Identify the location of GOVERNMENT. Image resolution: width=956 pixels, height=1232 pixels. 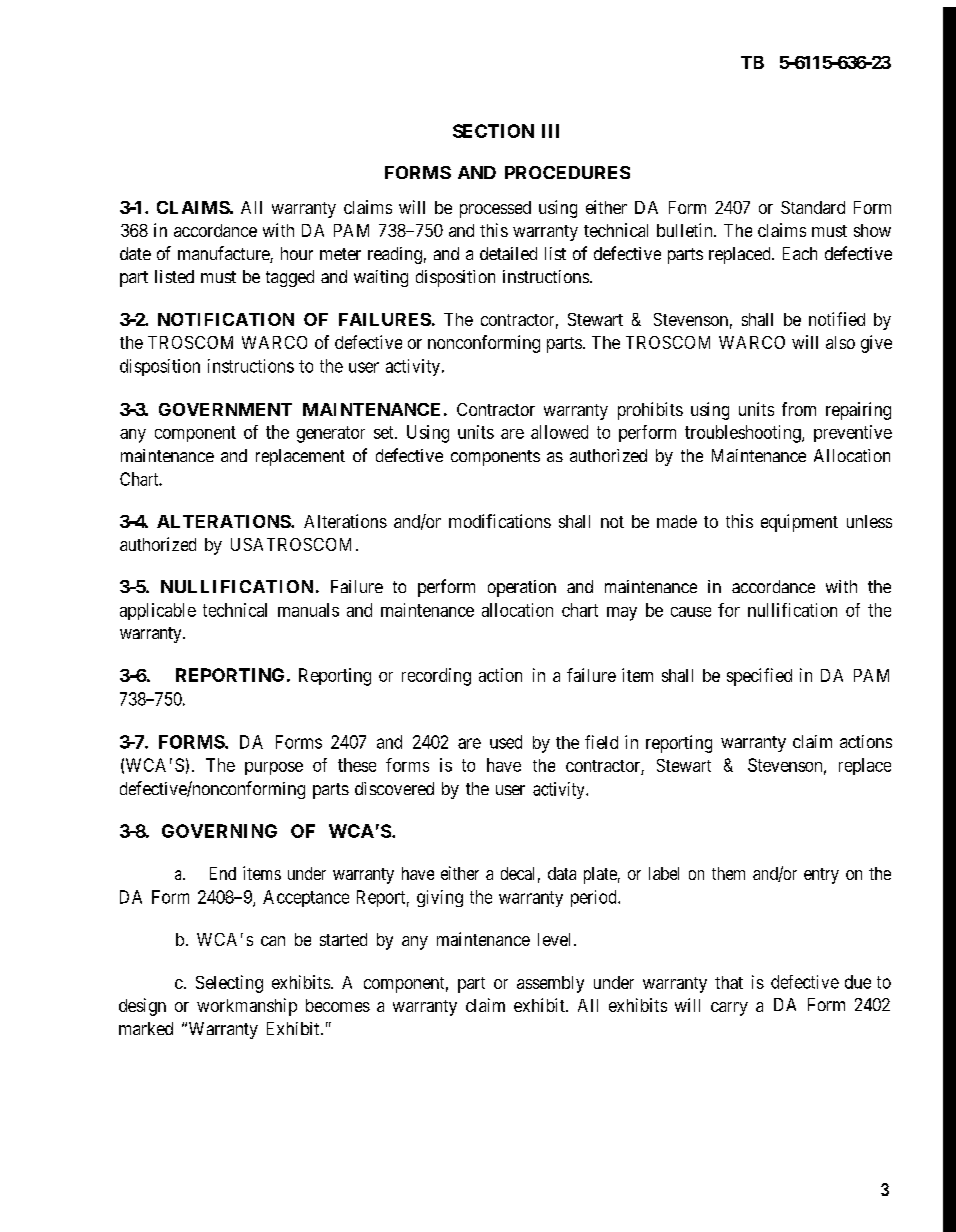
(225, 409).
